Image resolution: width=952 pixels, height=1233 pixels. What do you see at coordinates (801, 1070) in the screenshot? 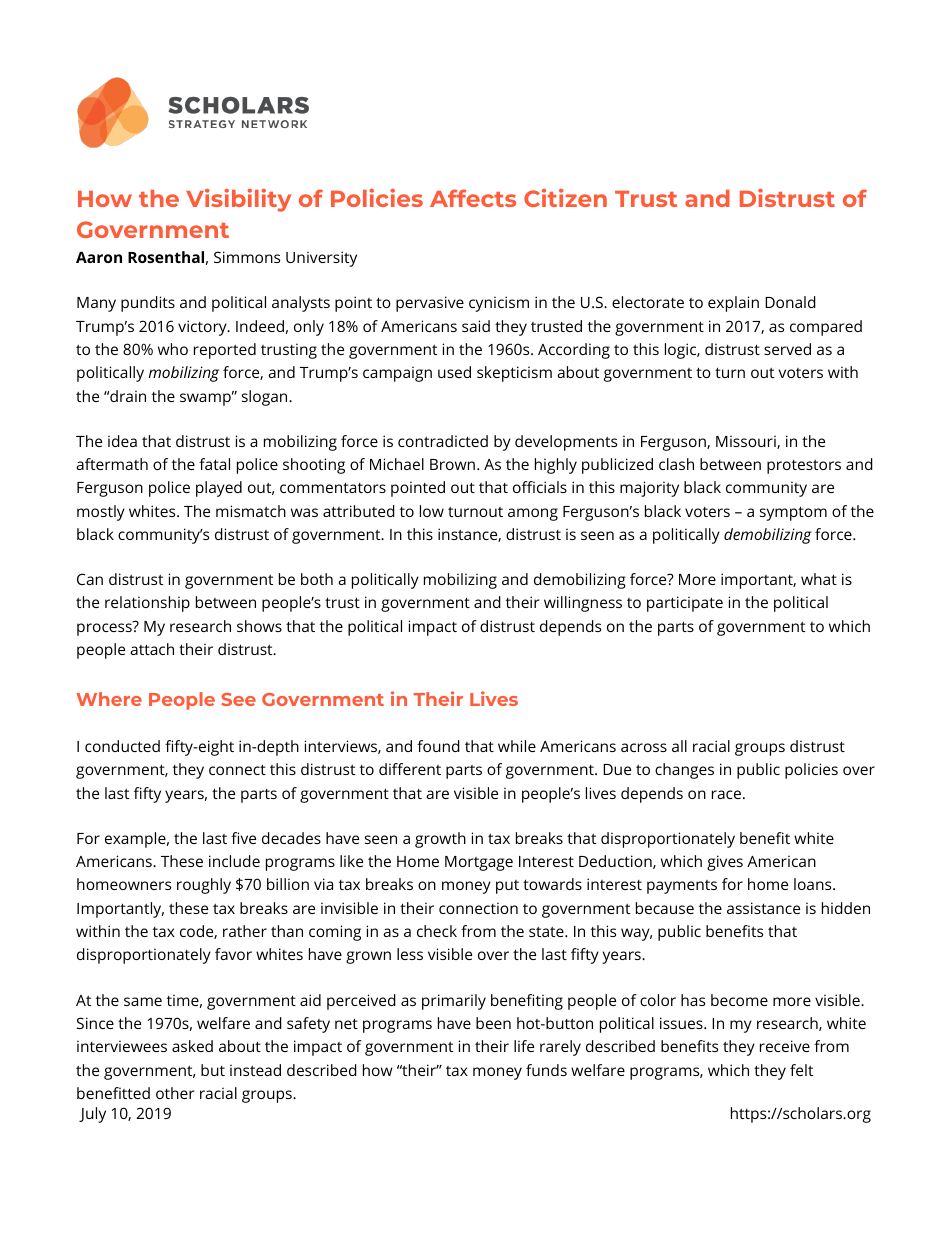
I see `felt` at bounding box center [801, 1070].
